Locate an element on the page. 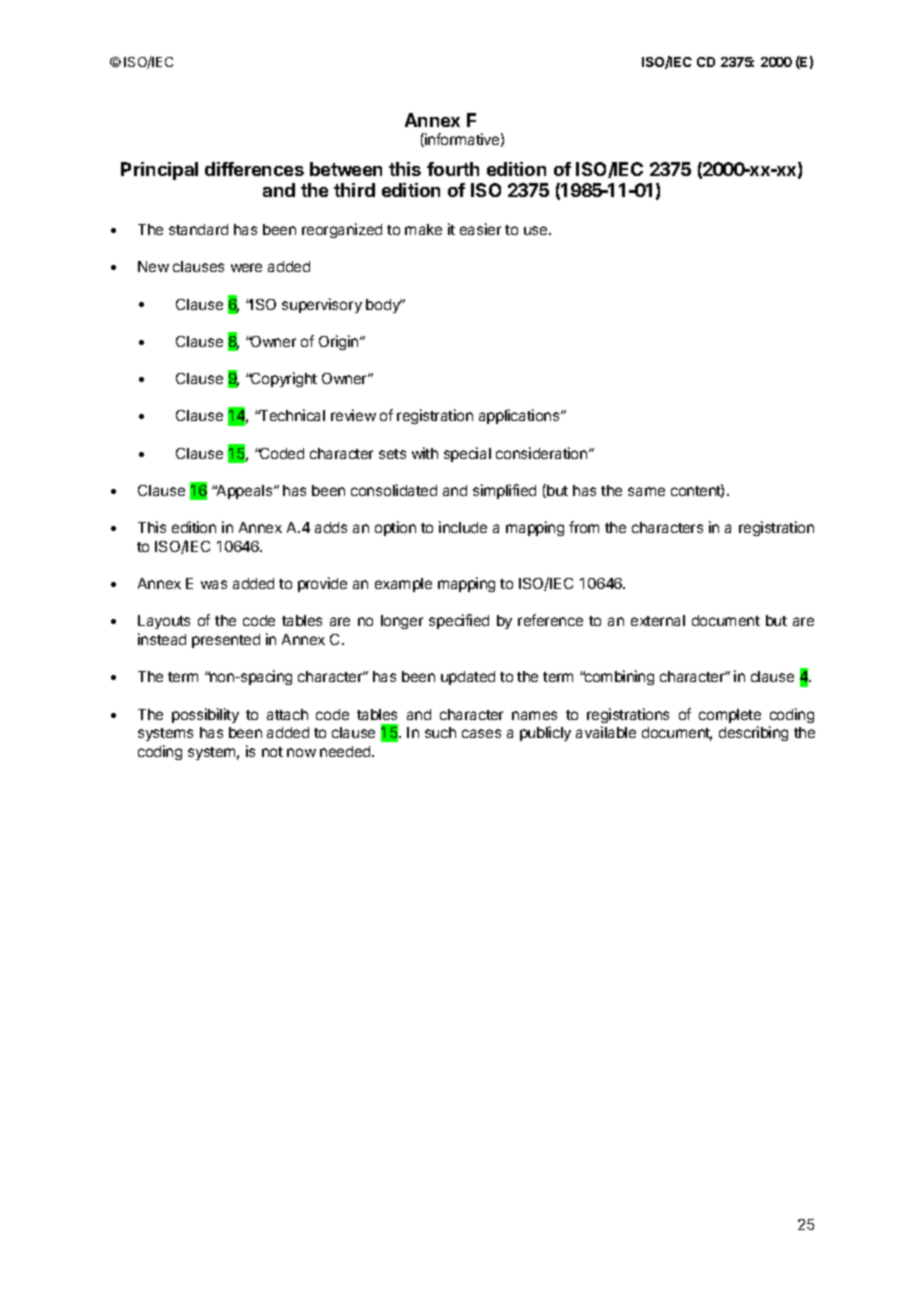 This document has width=924, height=1308. consideration is located at coordinates (543, 453).
